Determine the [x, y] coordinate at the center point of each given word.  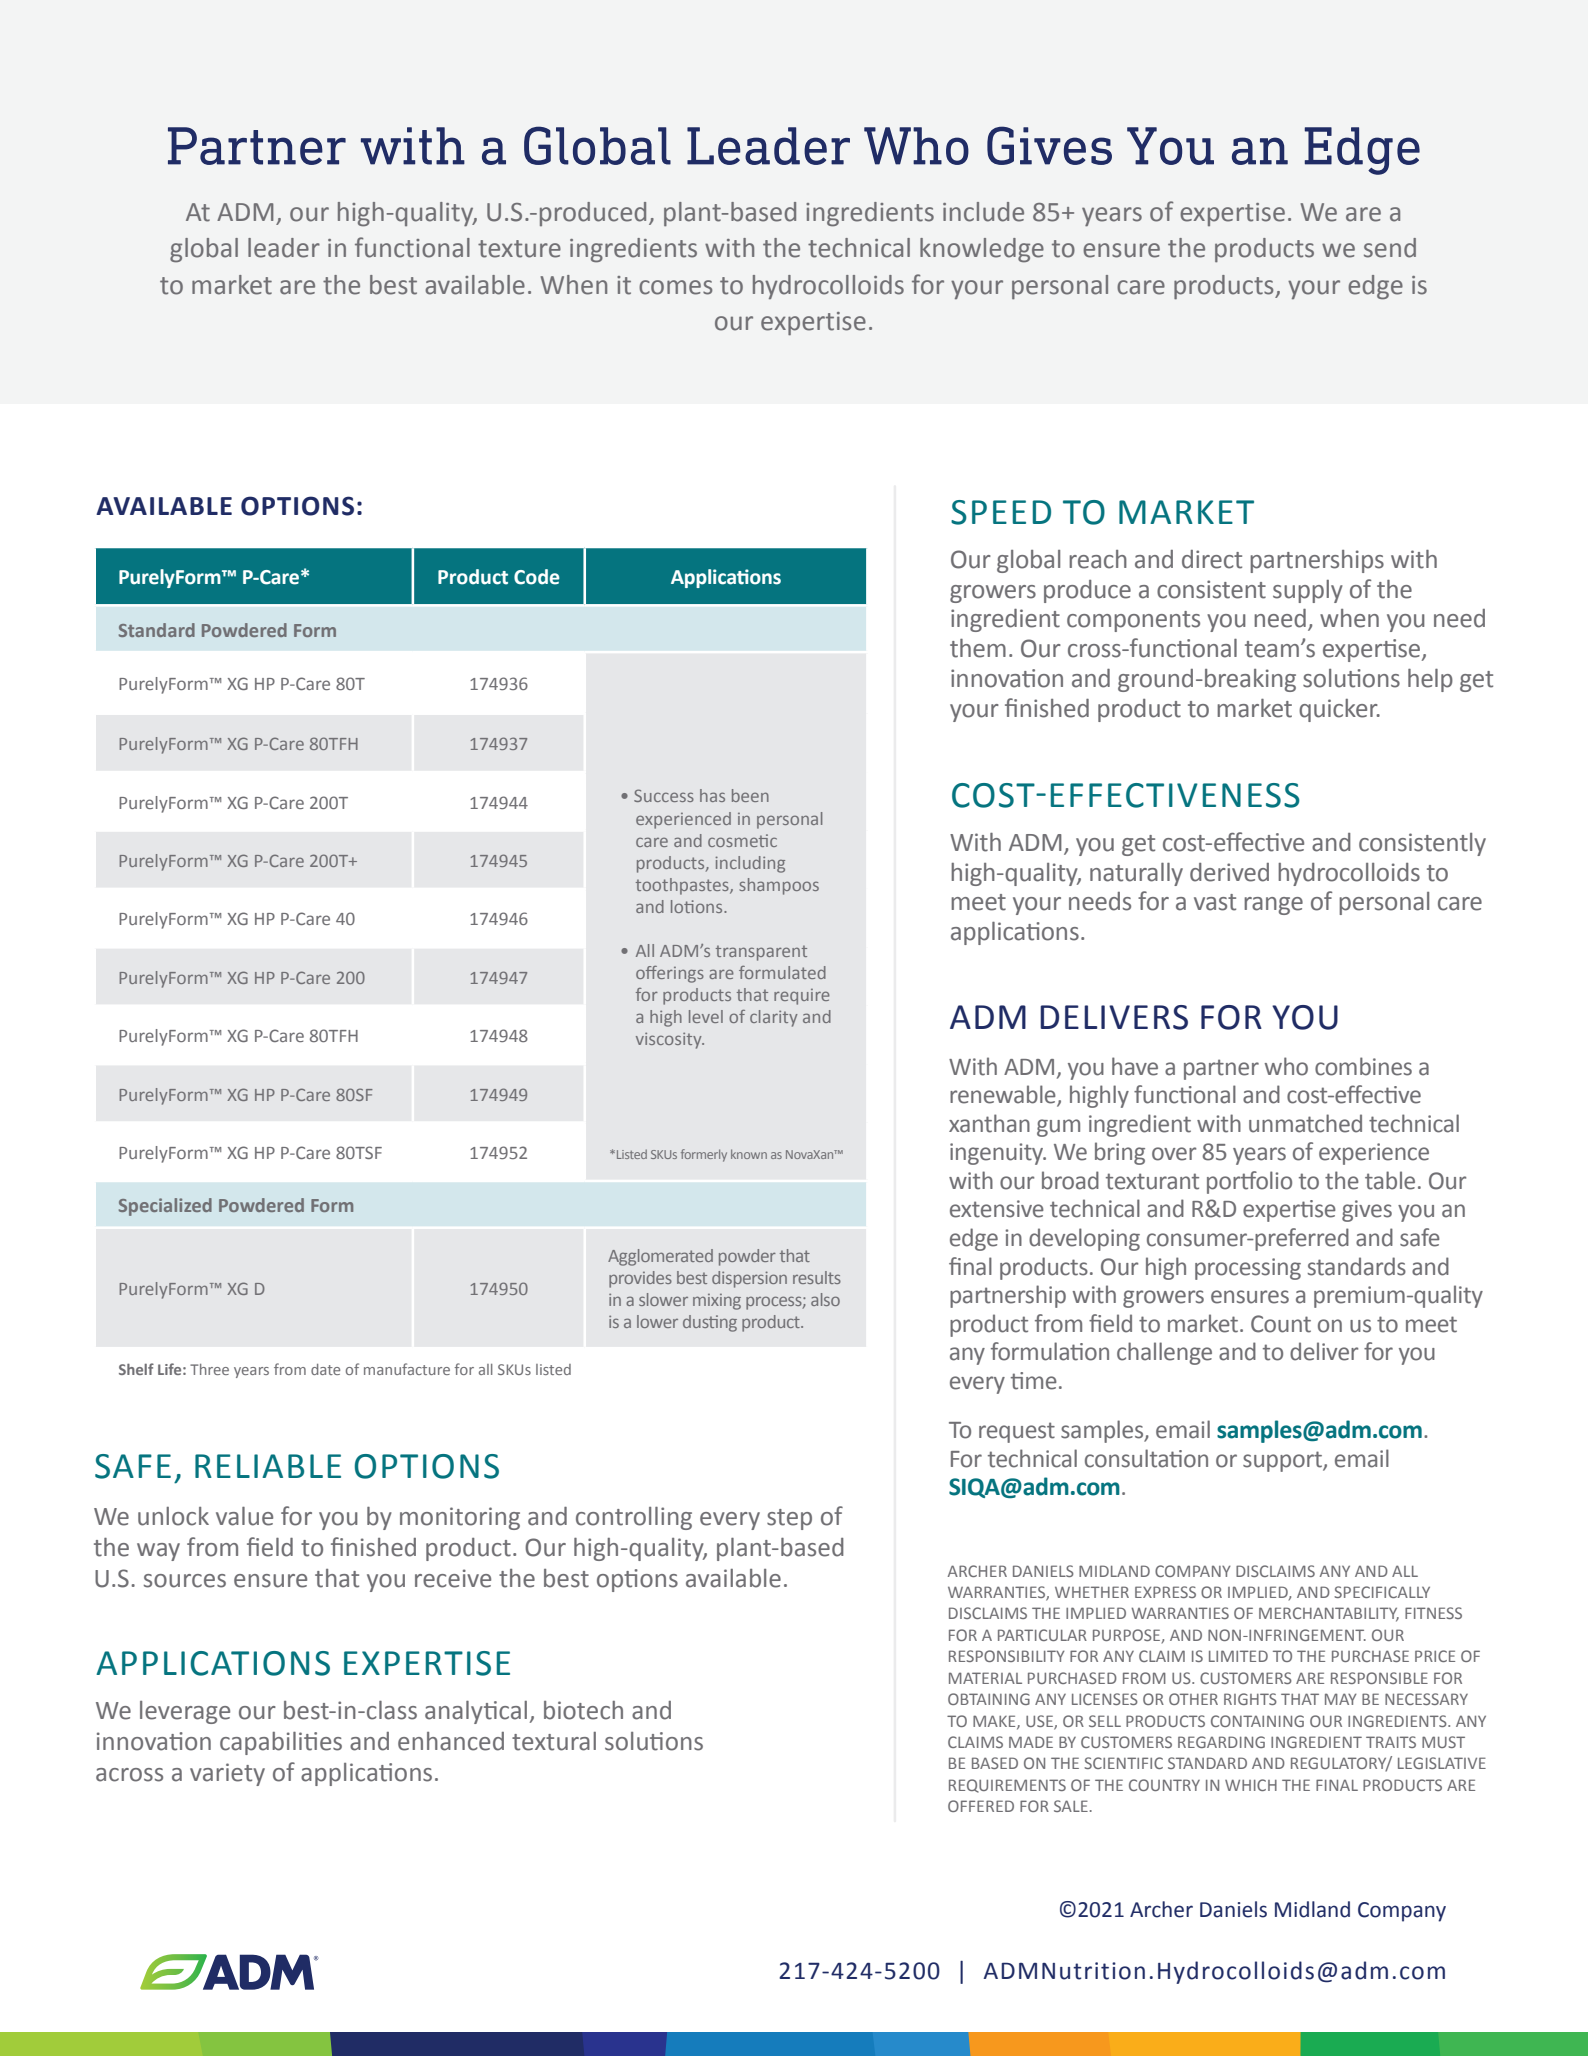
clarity [774, 1018]
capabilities [281, 1743]
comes [675, 287]
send [1390, 248]
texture [519, 249]
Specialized [165, 1207]
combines [1363, 1066]
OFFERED [981, 1806]
